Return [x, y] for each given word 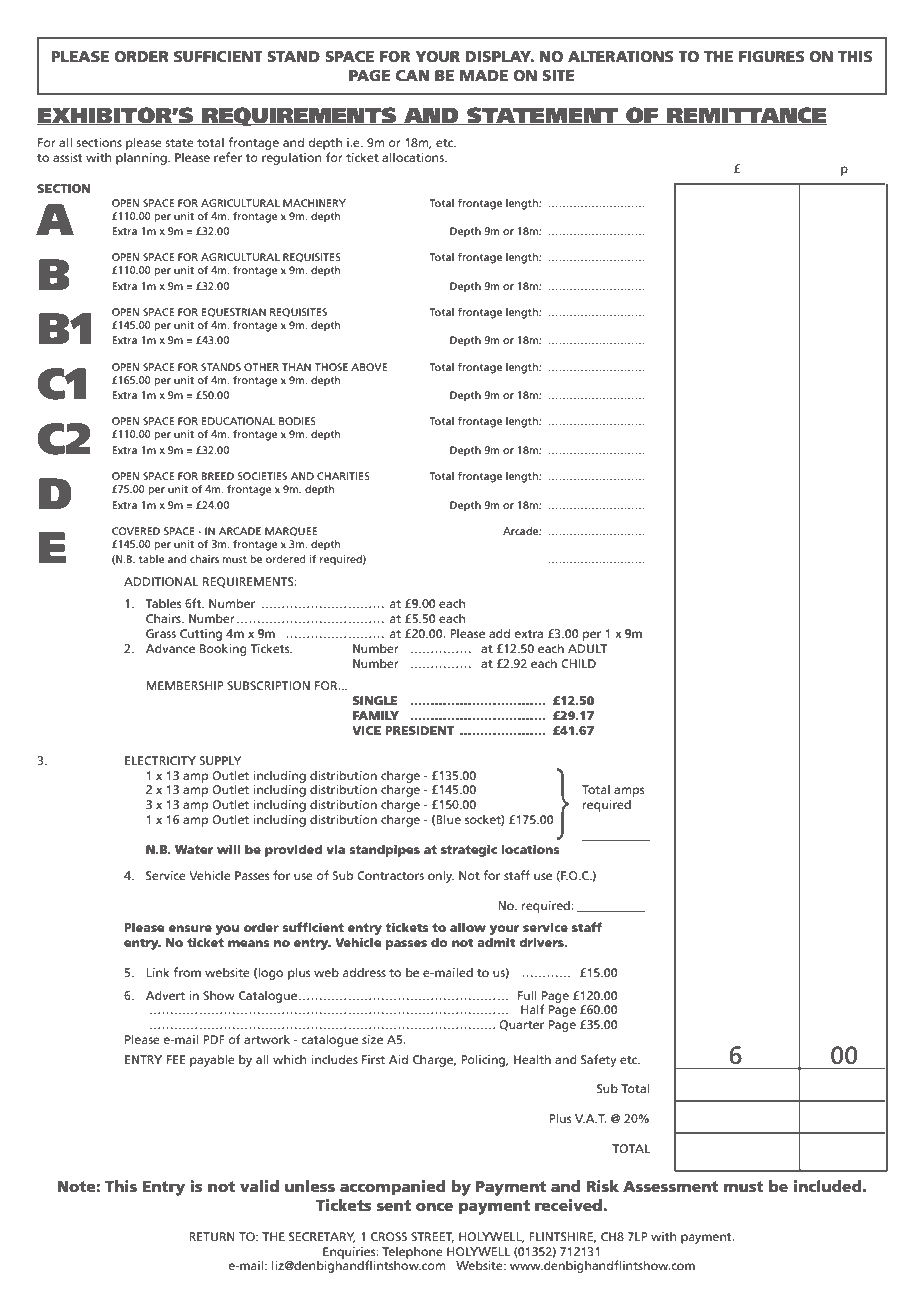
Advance [170, 648]
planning [142, 158]
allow [468, 927]
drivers [542, 942]
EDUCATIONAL [238, 421]
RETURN [212, 1236]
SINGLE [375, 700]
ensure [190, 928]
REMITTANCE [746, 116]
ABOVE [369, 367]
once [434, 1206]
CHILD [578, 663]
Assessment [670, 1186]
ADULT [587, 648]
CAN [412, 75]
